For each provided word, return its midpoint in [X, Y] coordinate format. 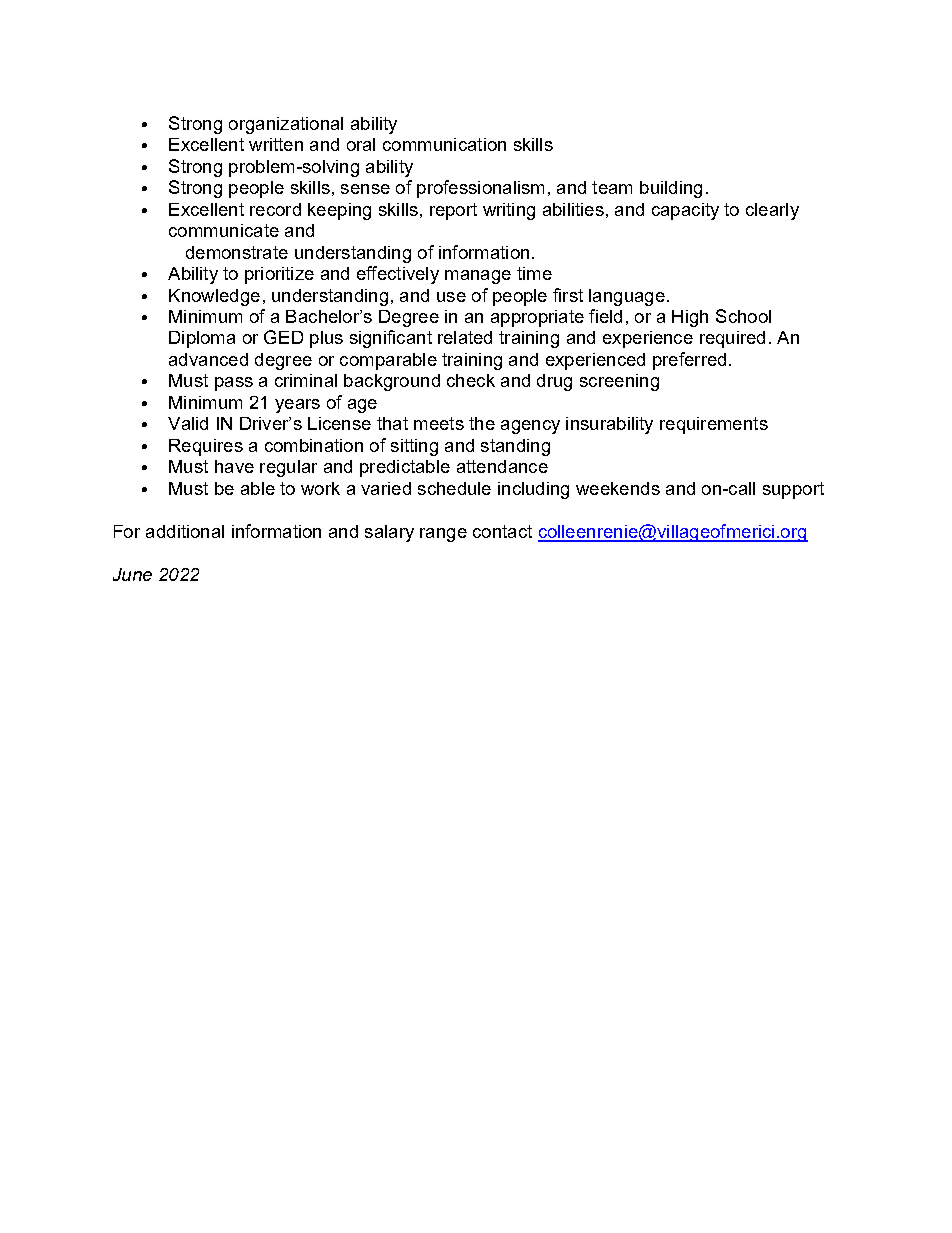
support [793, 490]
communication [444, 144]
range [443, 535]
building [671, 189]
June [132, 574]
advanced [208, 359]
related [465, 337]
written [276, 144]
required [732, 339]
